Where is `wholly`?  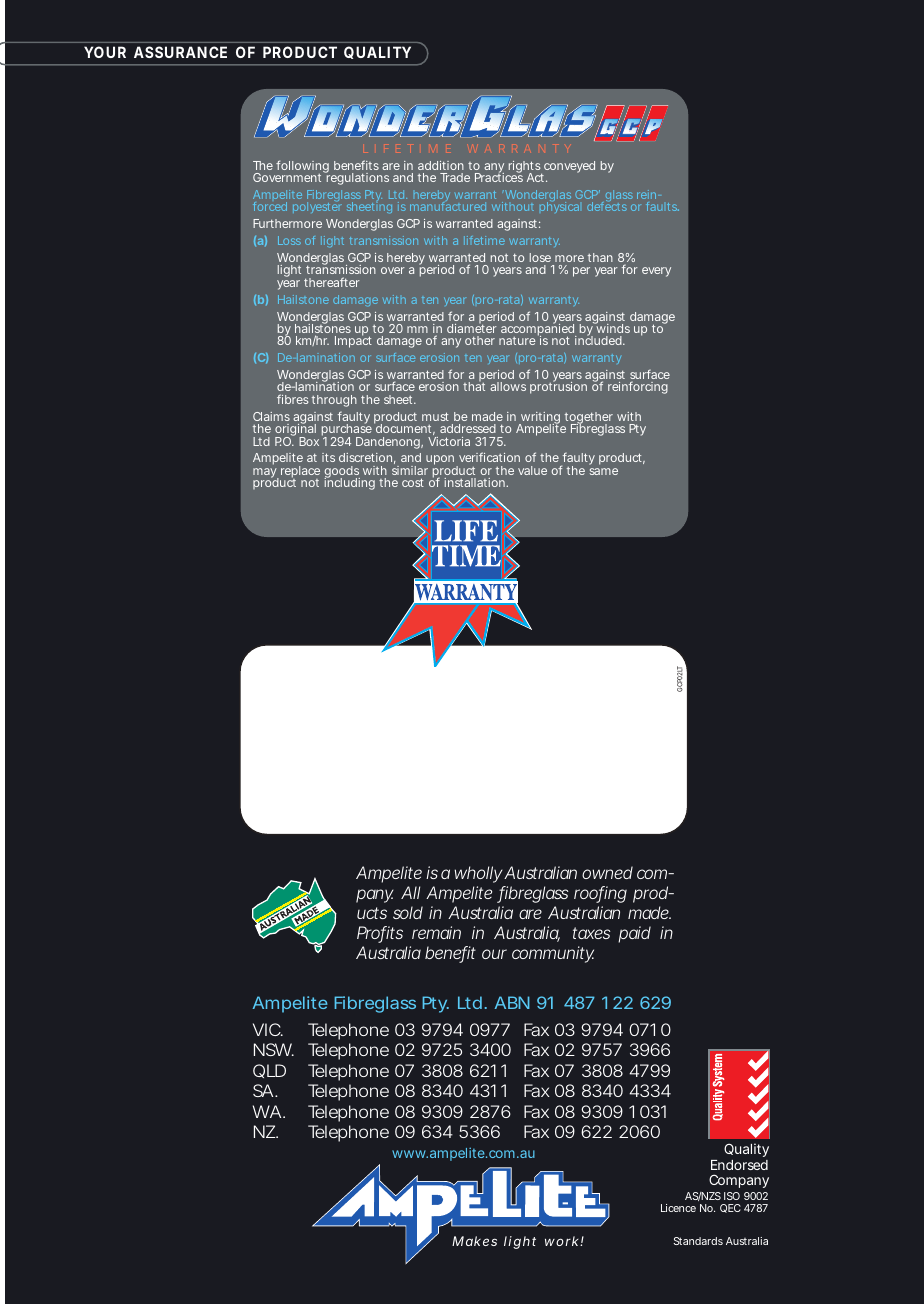
wholly is located at coordinates (478, 874).
